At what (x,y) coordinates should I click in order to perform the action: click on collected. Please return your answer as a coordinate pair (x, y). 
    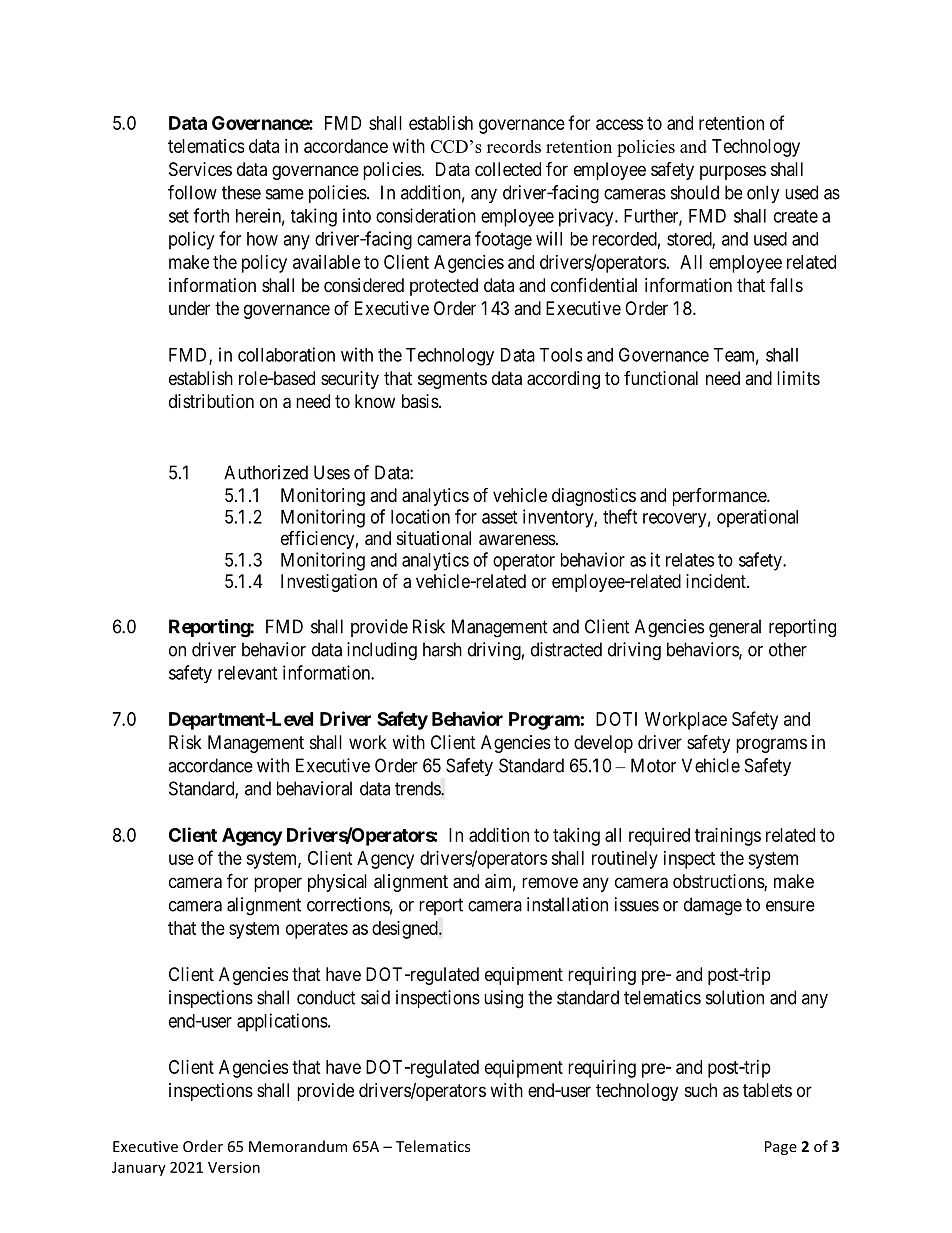
    Looking at the image, I should click on (508, 169).
